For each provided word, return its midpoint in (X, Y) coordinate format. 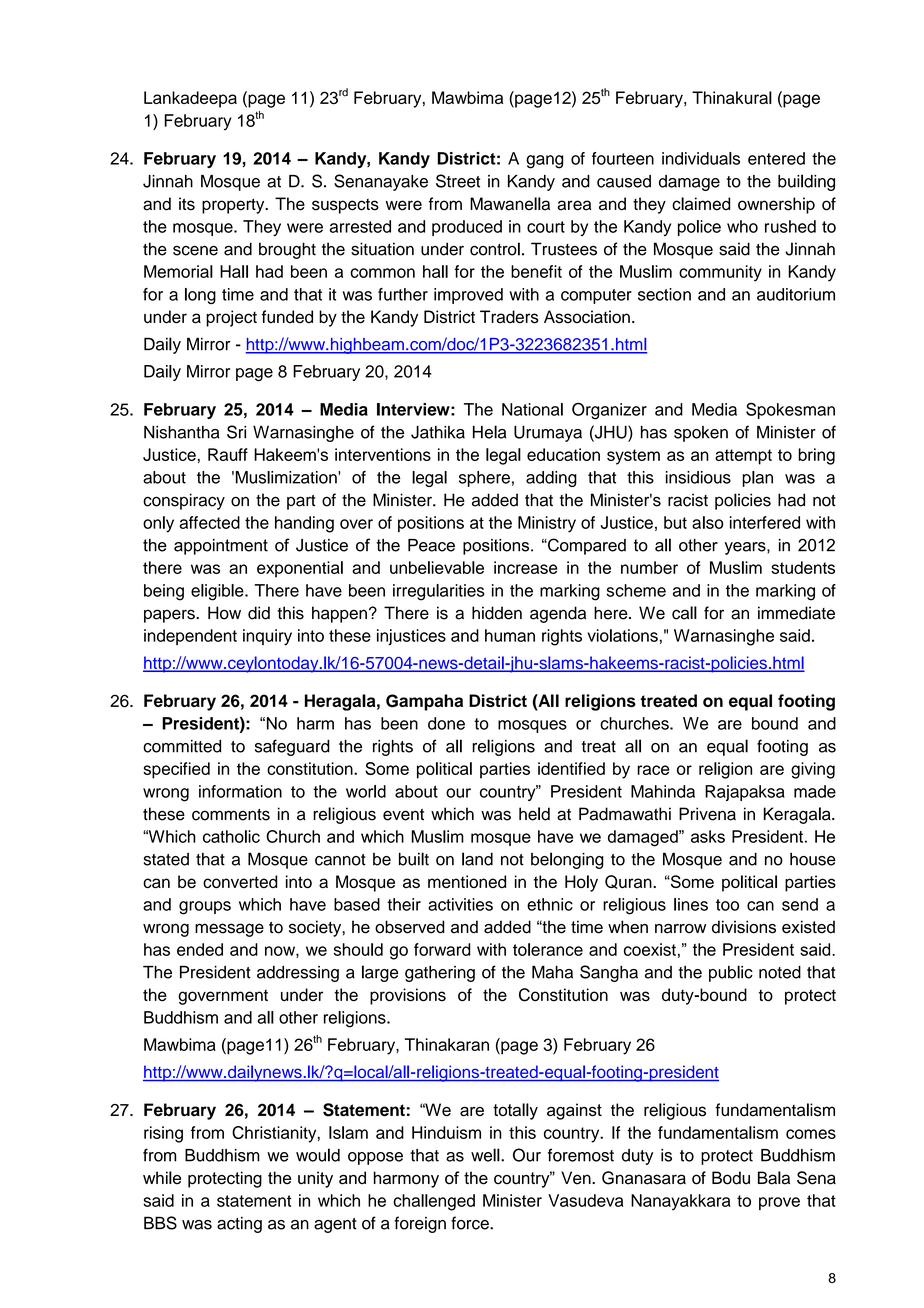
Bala (774, 1178)
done (446, 723)
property (234, 206)
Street (458, 181)
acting (239, 1225)
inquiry (267, 637)
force (471, 1223)
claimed (701, 204)
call (684, 613)
